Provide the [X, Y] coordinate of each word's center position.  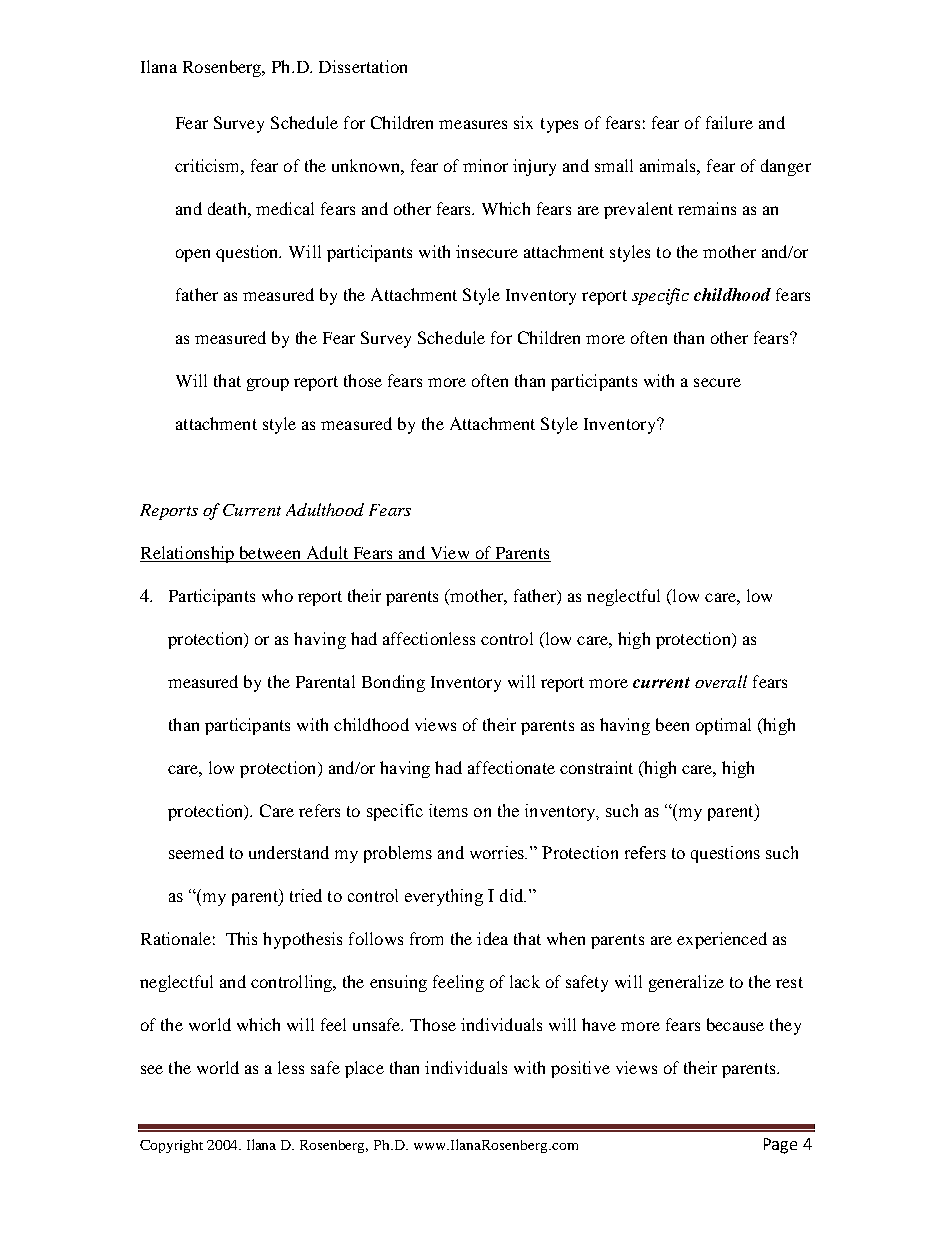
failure [729, 122]
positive [580, 1069]
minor [485, 165]
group [268, 384]
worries [498, 852]
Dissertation [363, 66]
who [277, 595]
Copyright [171, 1146]
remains [707, 208]
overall [721, 681]
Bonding [393, 683]
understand [289, 852]
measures [473, 124]
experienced [722, 940]
